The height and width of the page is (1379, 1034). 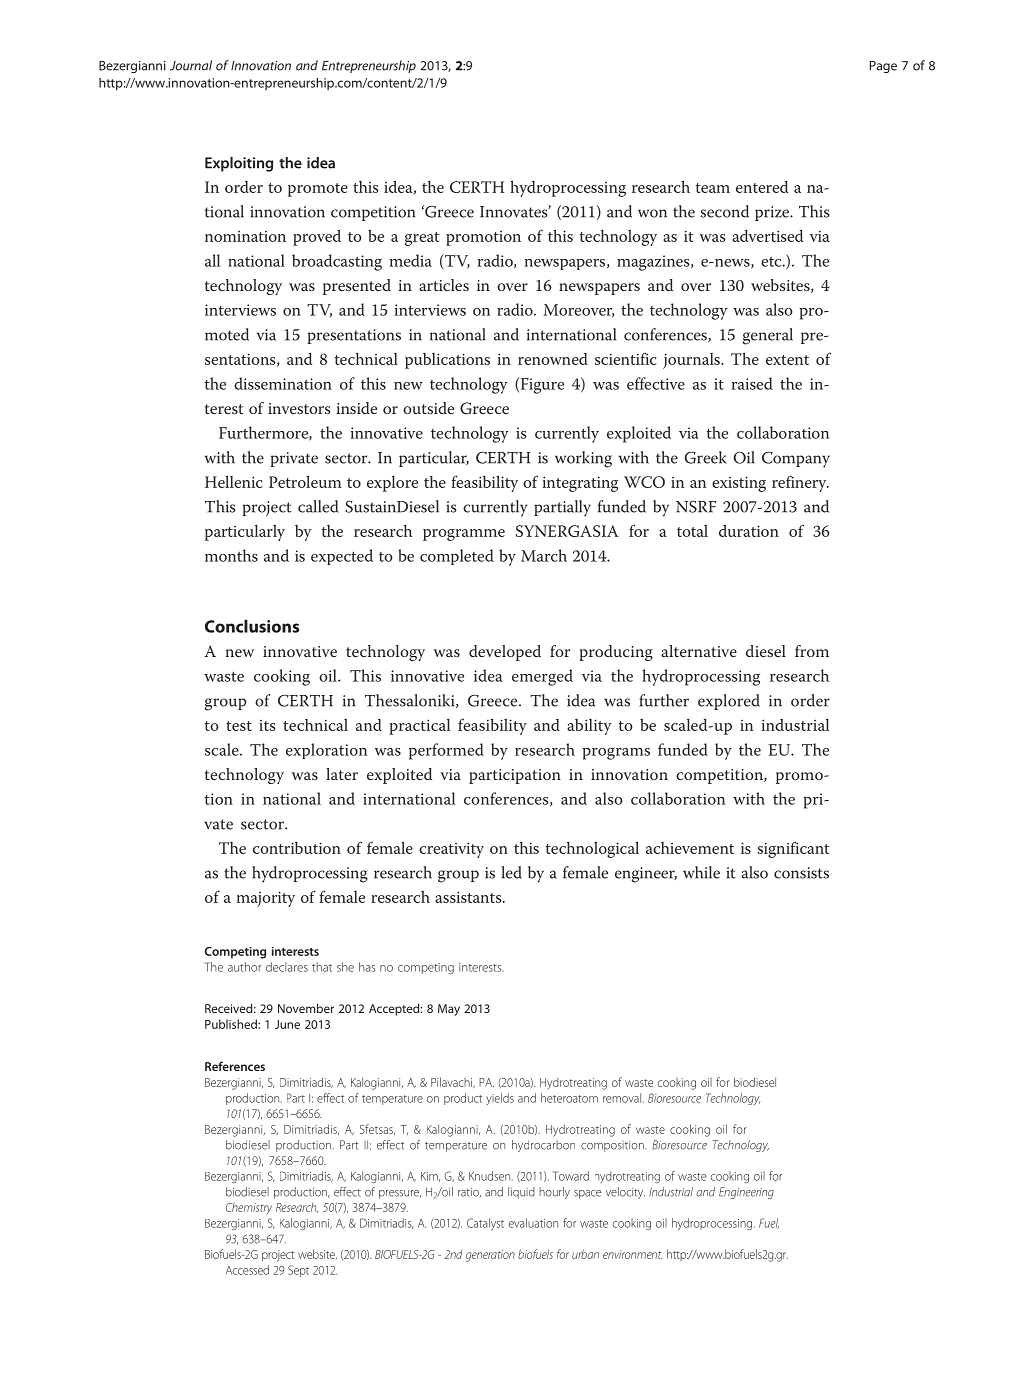 I want to click on technological, so click(x=592, y=849).
